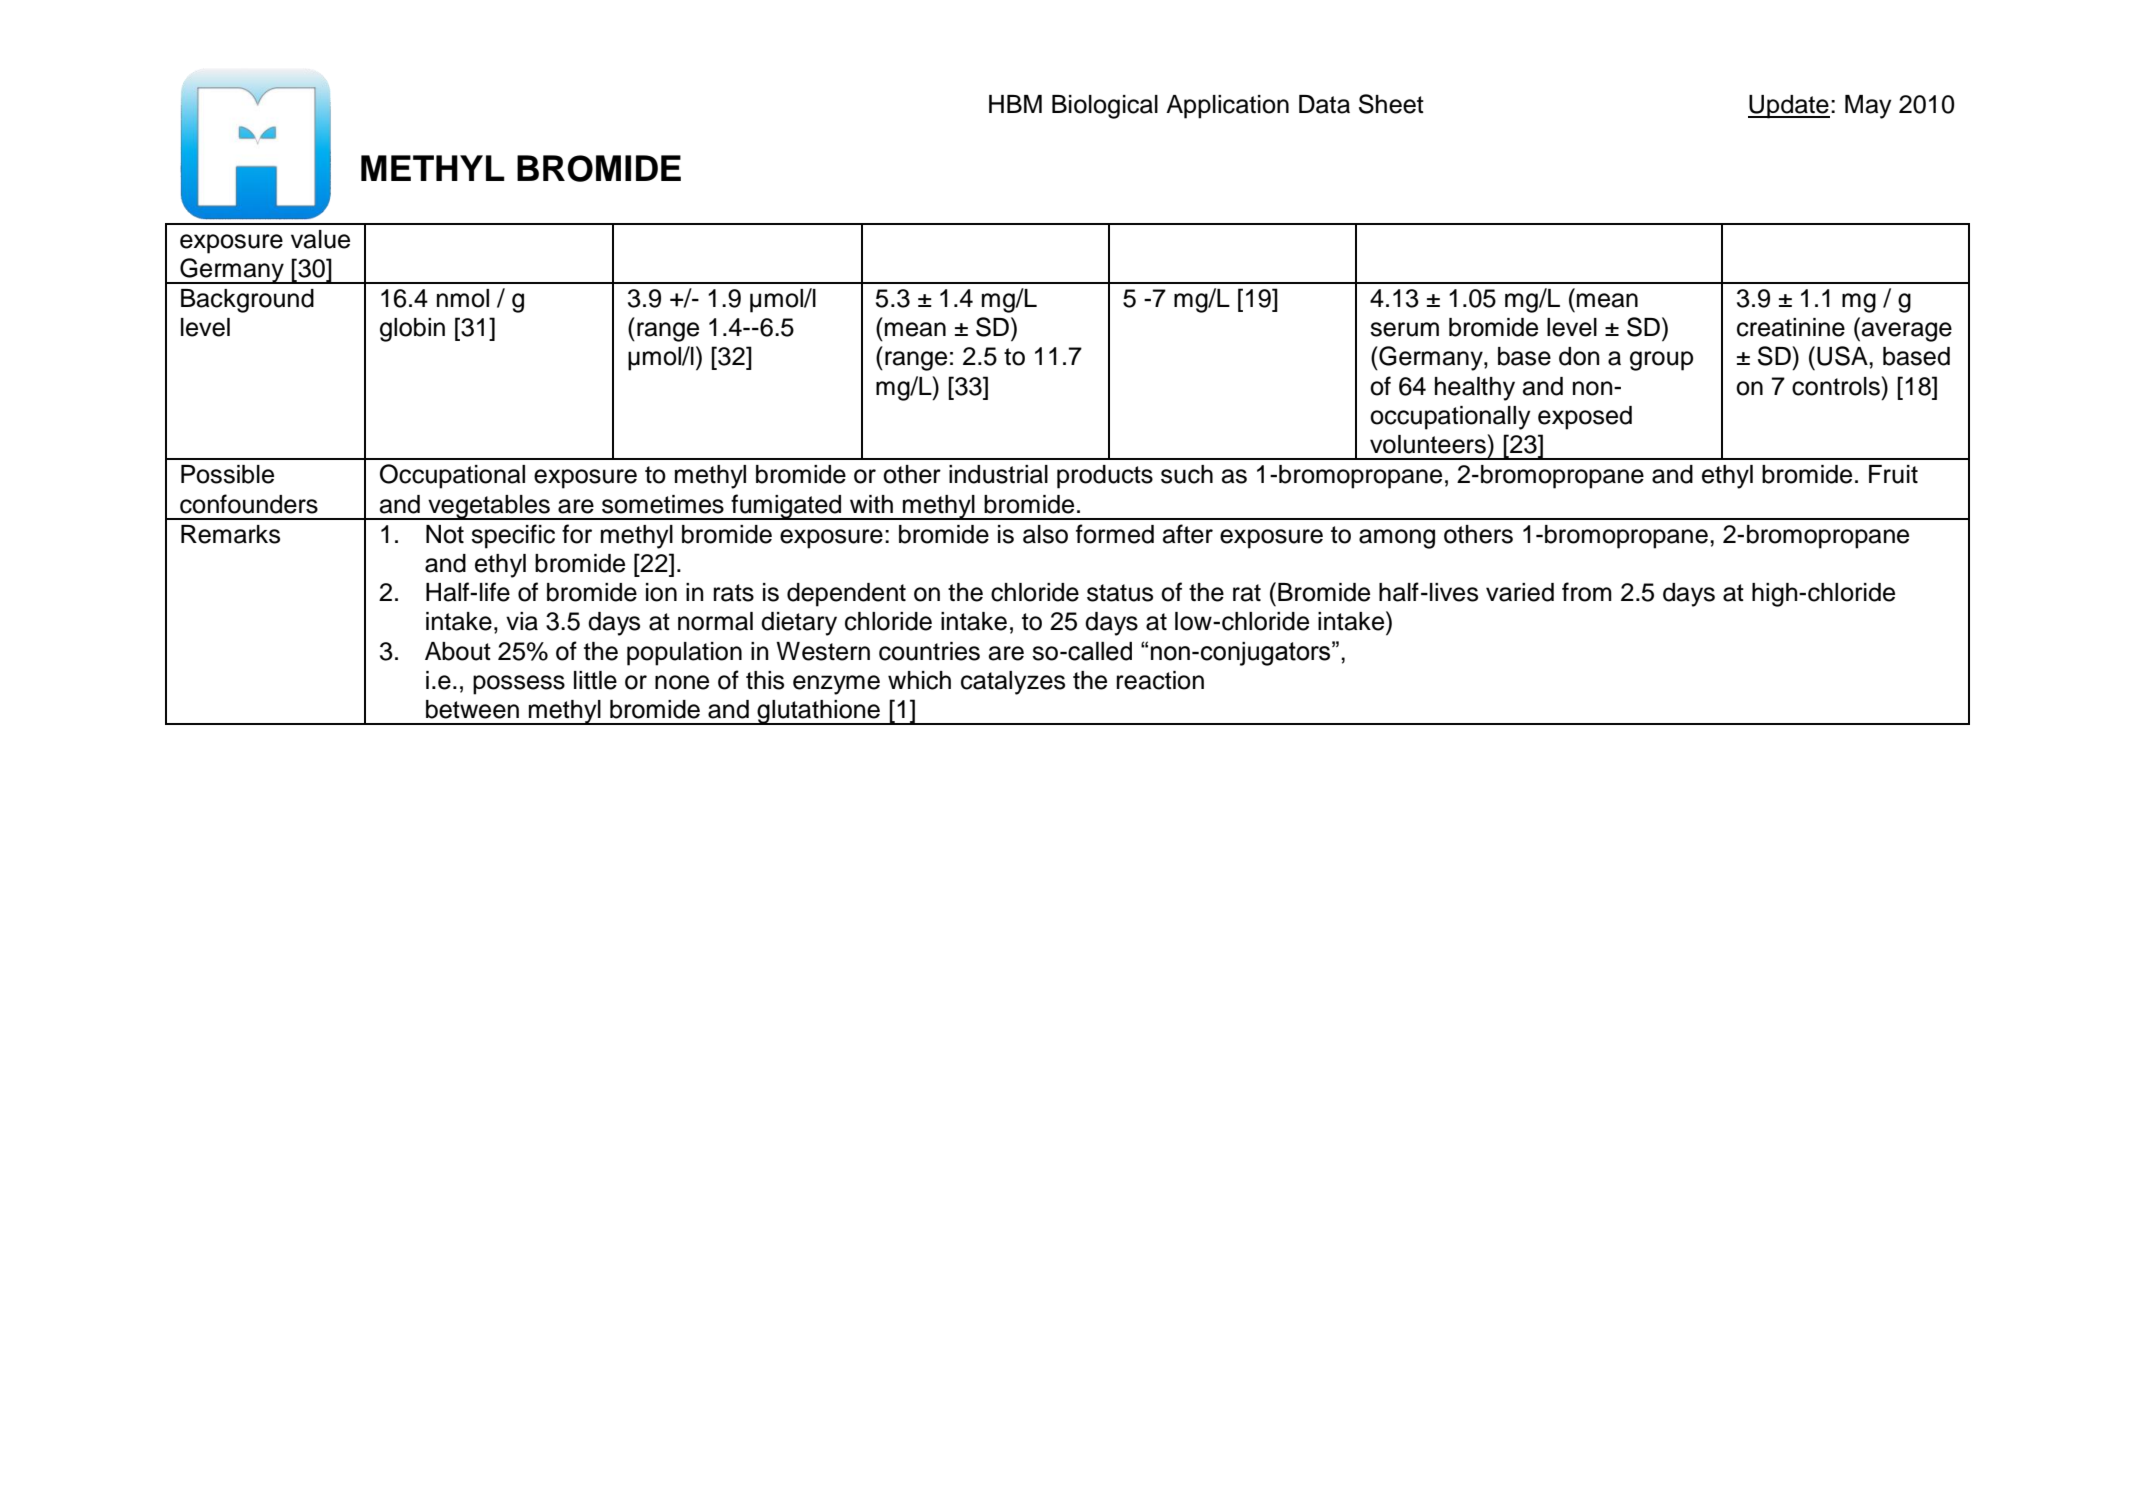 The height and width of the image is (1509, 2135). Describe the element at coordinates (1160, 680) in the image. I see `reaction` at that location.
